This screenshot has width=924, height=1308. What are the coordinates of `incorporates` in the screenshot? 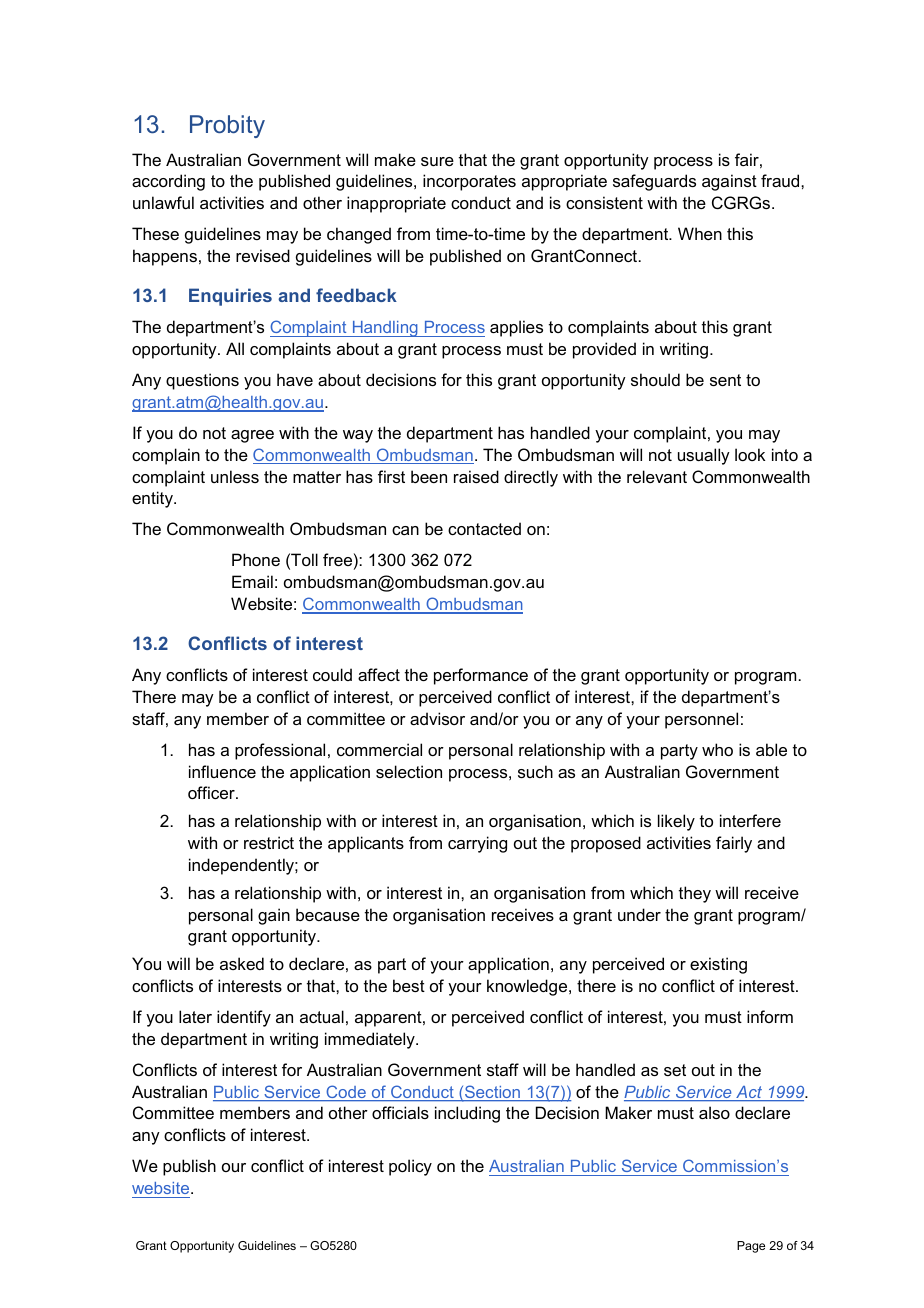 It's located at (469, 182).
